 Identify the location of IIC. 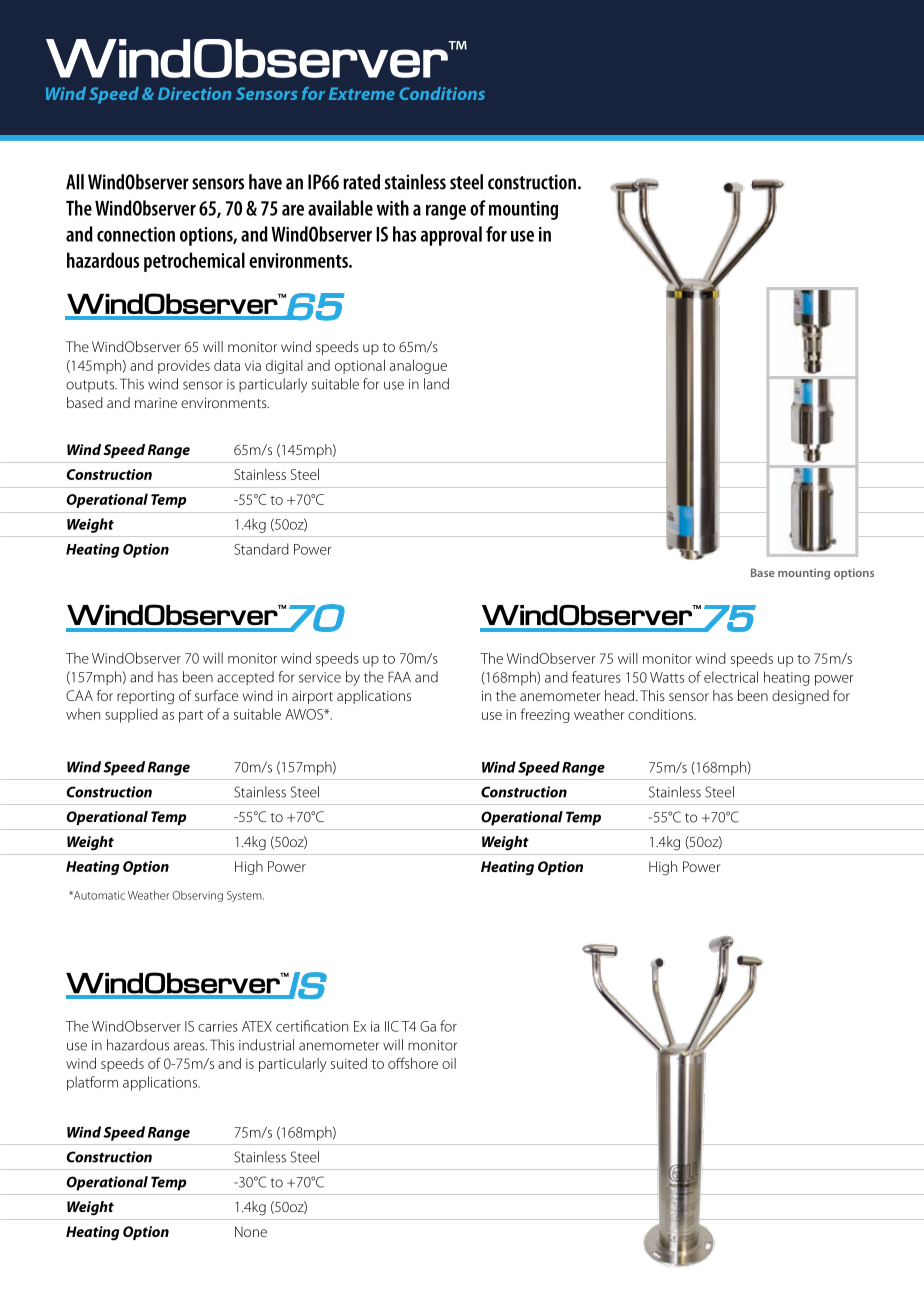
(392, 1026).
